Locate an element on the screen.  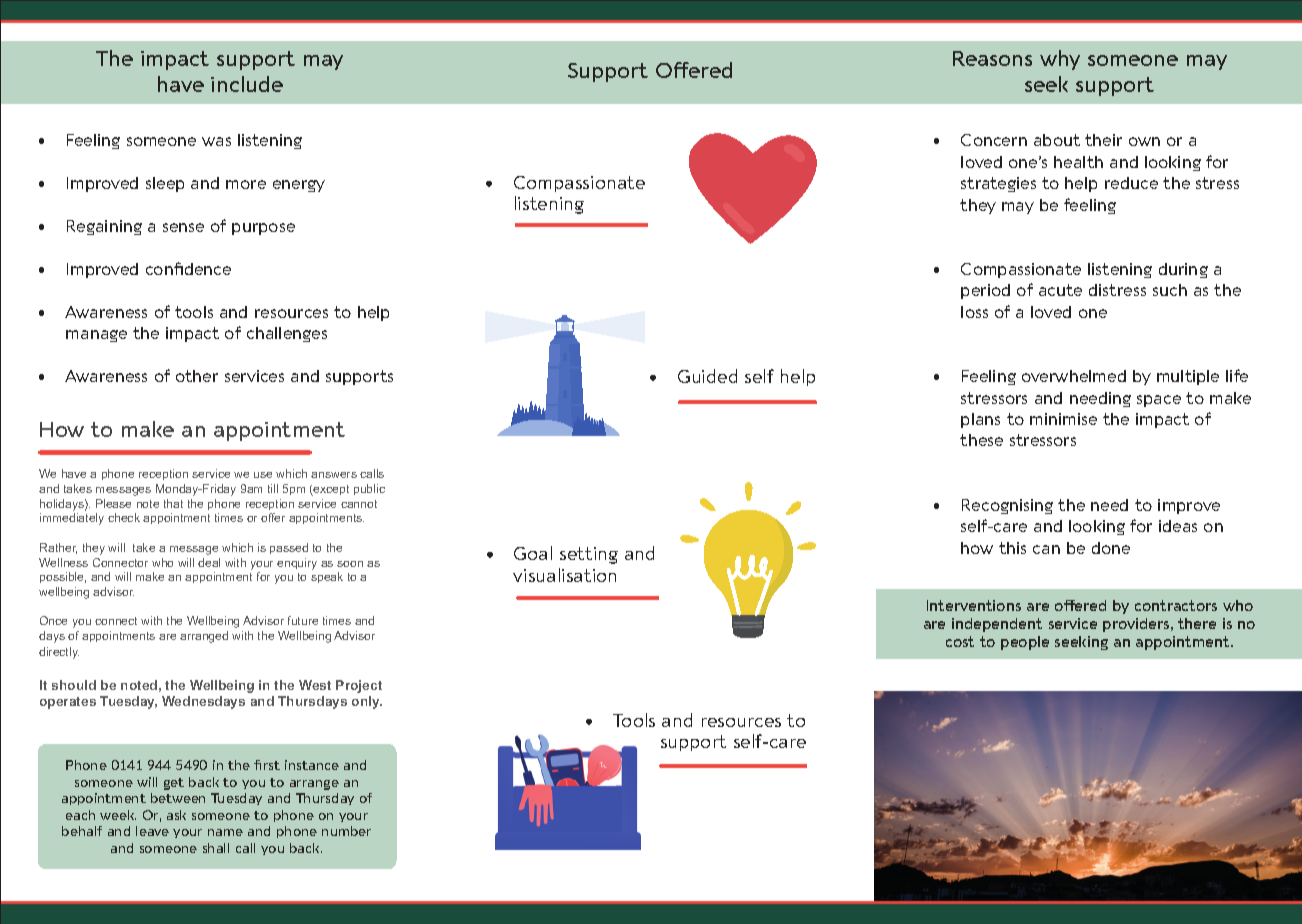
setting is located at coordinates (589, 555).
